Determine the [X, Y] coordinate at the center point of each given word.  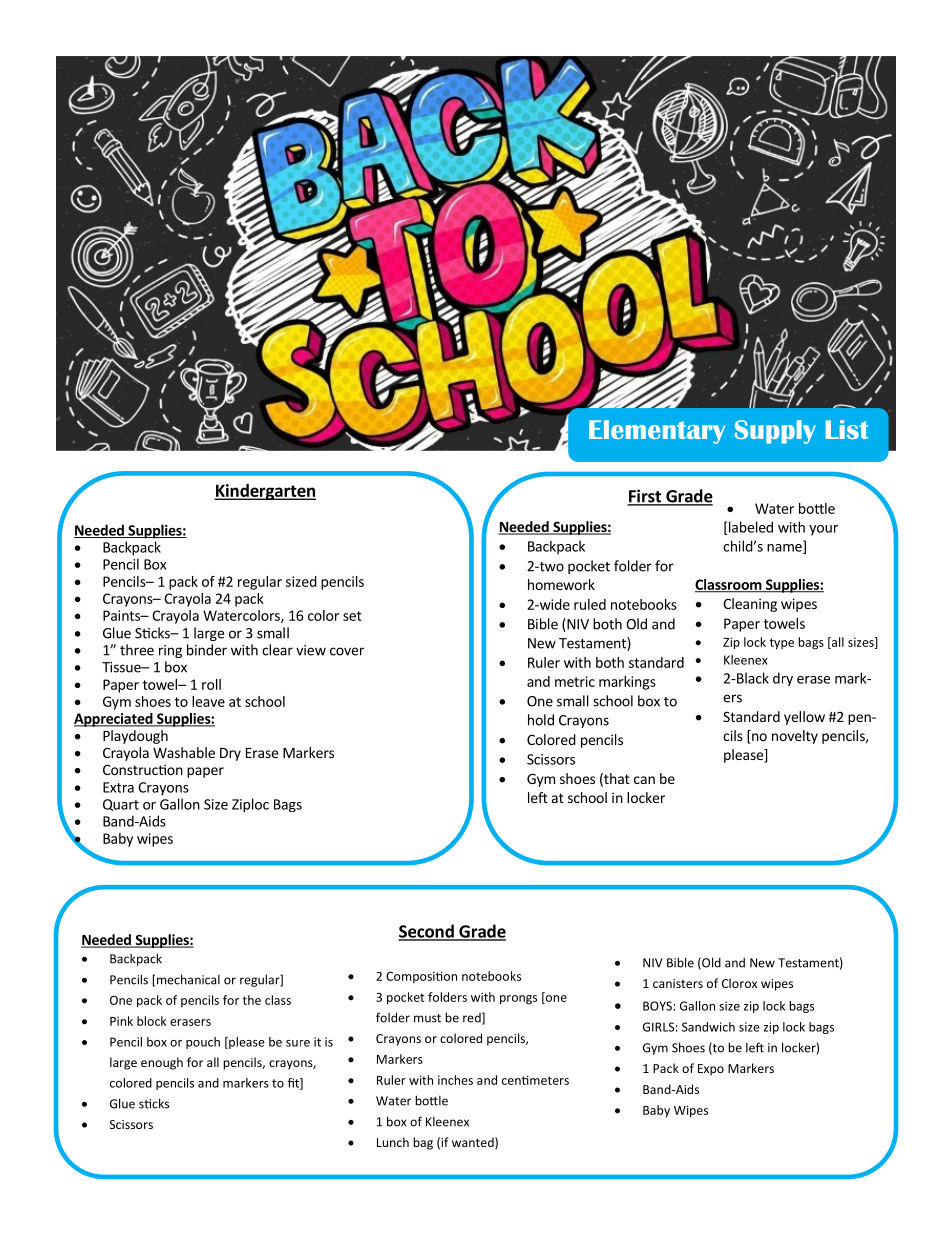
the [252, 1000]
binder [207, 650]
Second [427, 932]
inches [455, 1080]
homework [561, 584]
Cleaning [750, 605]
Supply [775, 432]
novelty [795, 737]
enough [162, 1063]
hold [541, 720]
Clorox [739, 983]
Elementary [657, 432]
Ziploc [250, 805]
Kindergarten [265, 492]
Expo [711, 1070]
